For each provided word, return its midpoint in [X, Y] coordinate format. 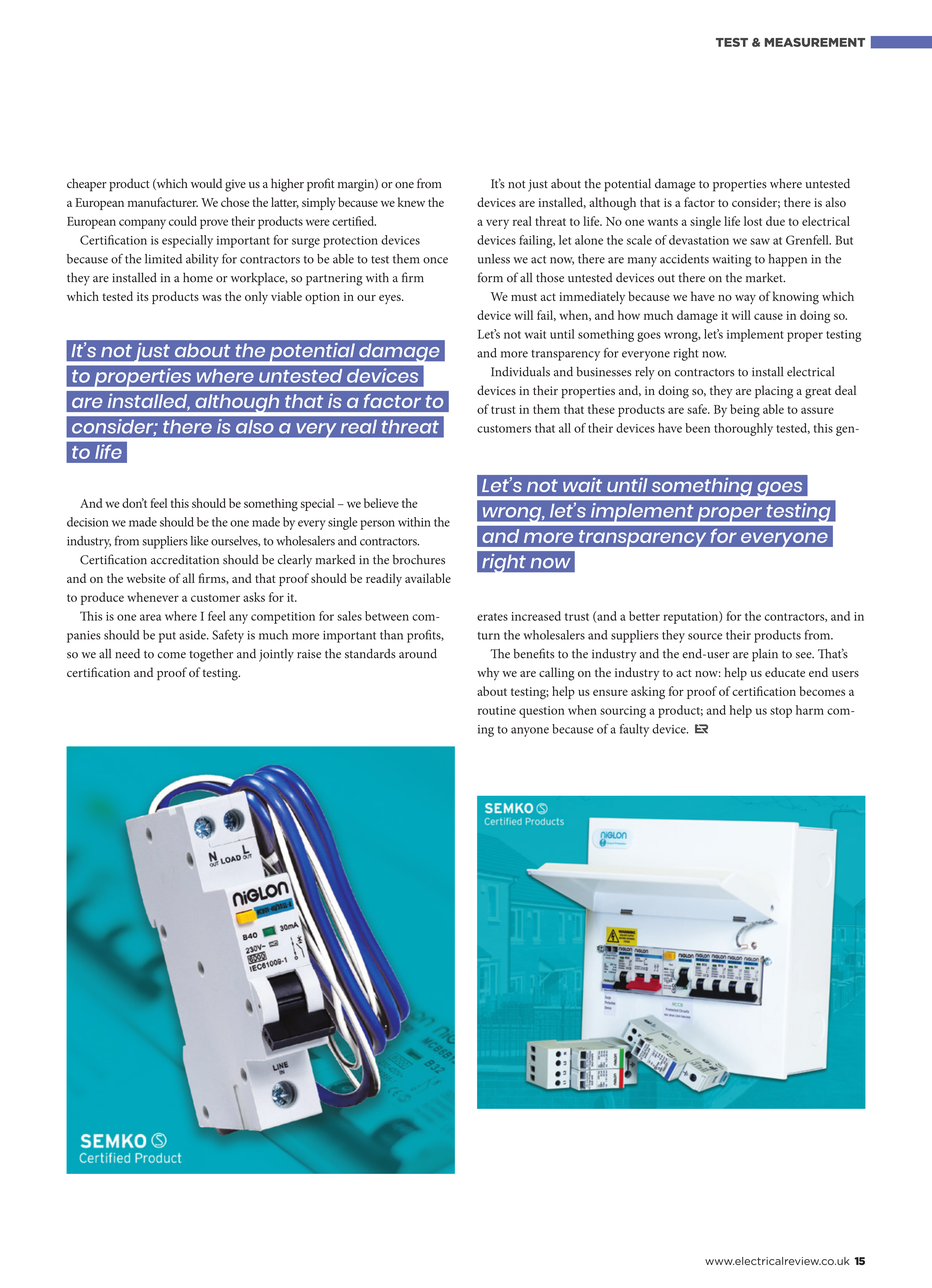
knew [411, 202]
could [183, 221]
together [211, 655]
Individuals [520, 372]
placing [774, 392]
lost [753, 221]
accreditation [185, 559]
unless [494, 259]
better [644, 616]
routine [497, 710]
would [206, 183]
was [212, 298]
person [377, 525]
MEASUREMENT [815, 42]
